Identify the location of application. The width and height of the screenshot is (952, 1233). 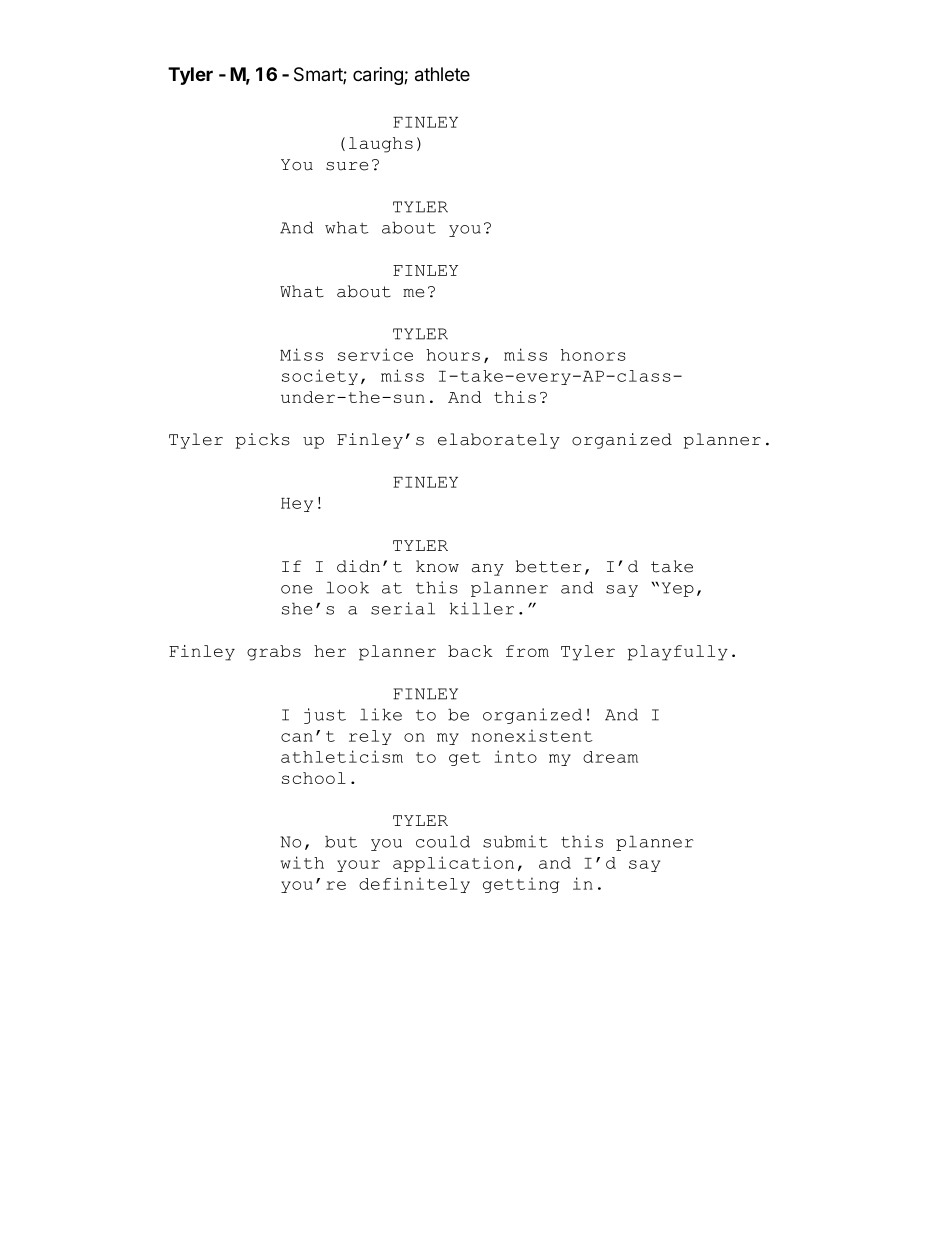
(453, 864).
